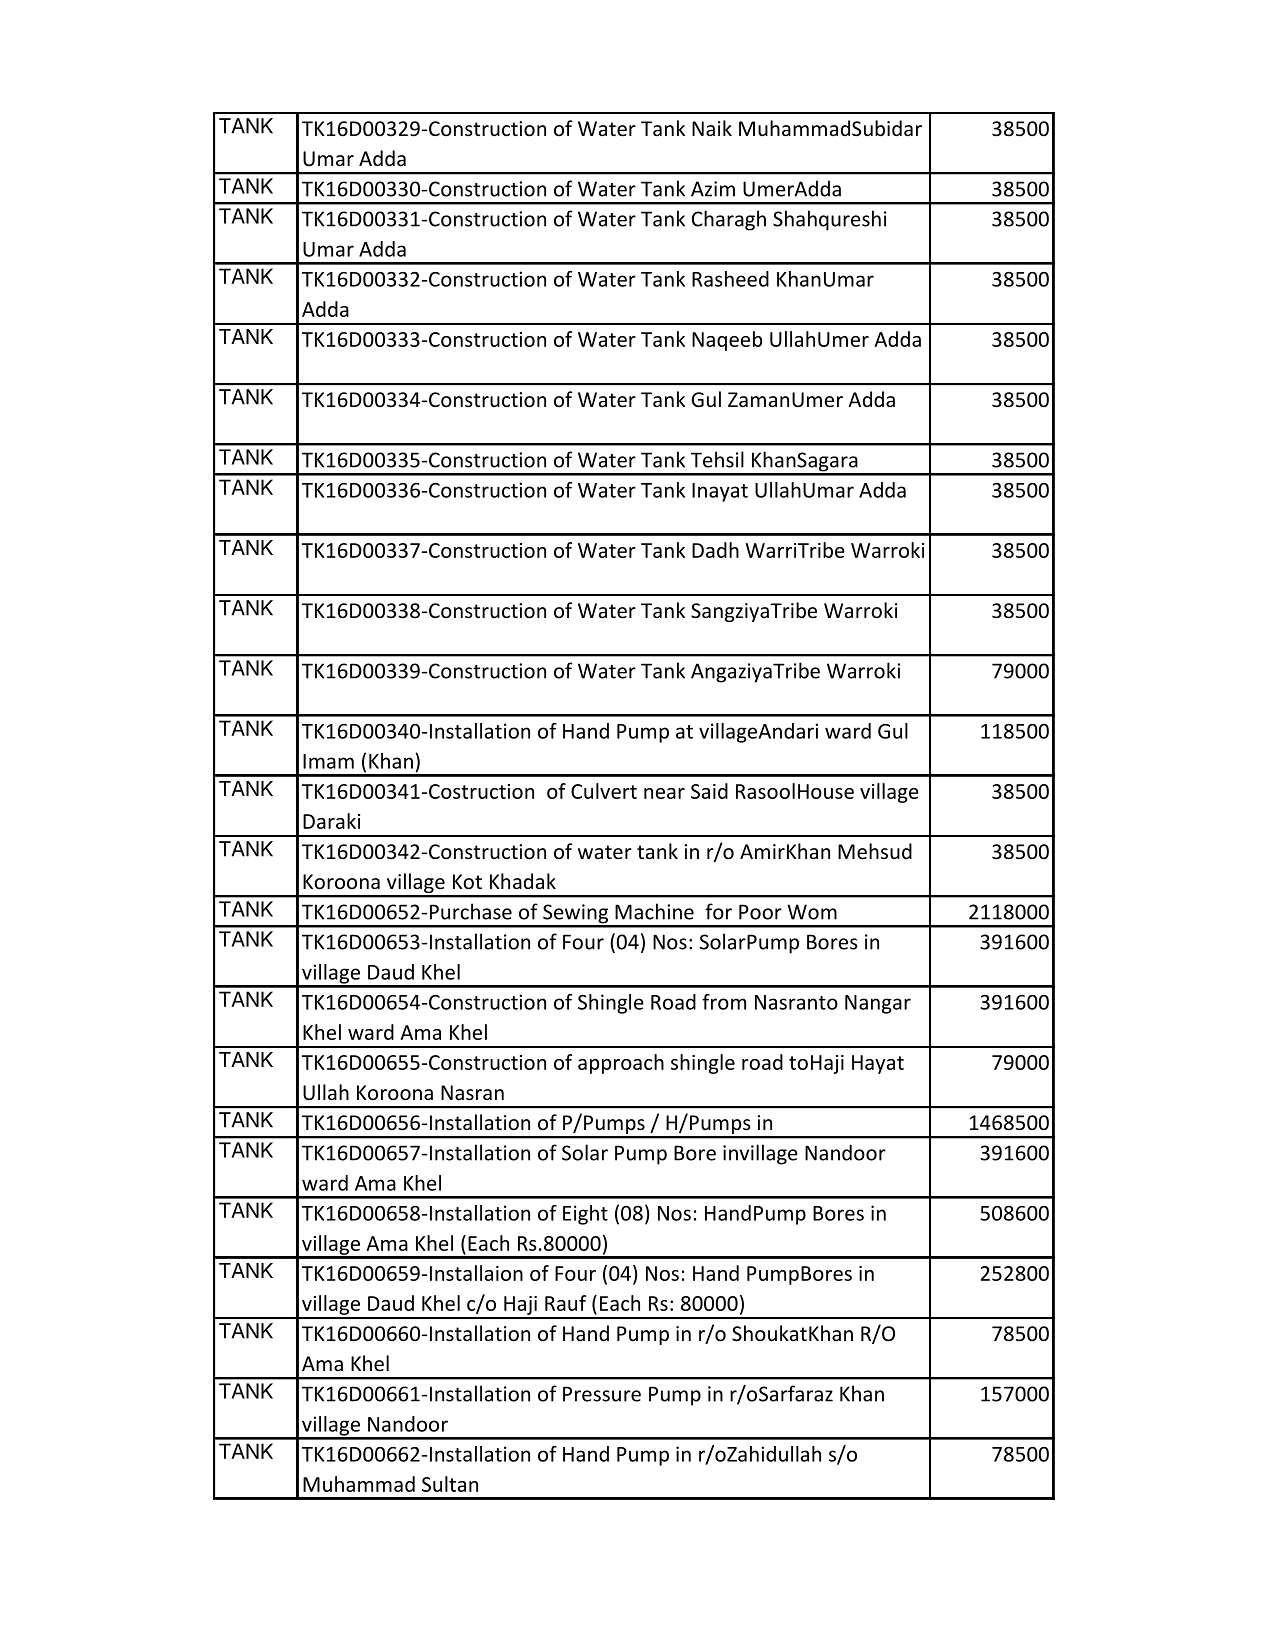 This screenshot has height=1643, width=1270. What do you see at coordinates (585, 1215) in the screenshot?
I see `Eight` at bounding box center [585, 1215].
